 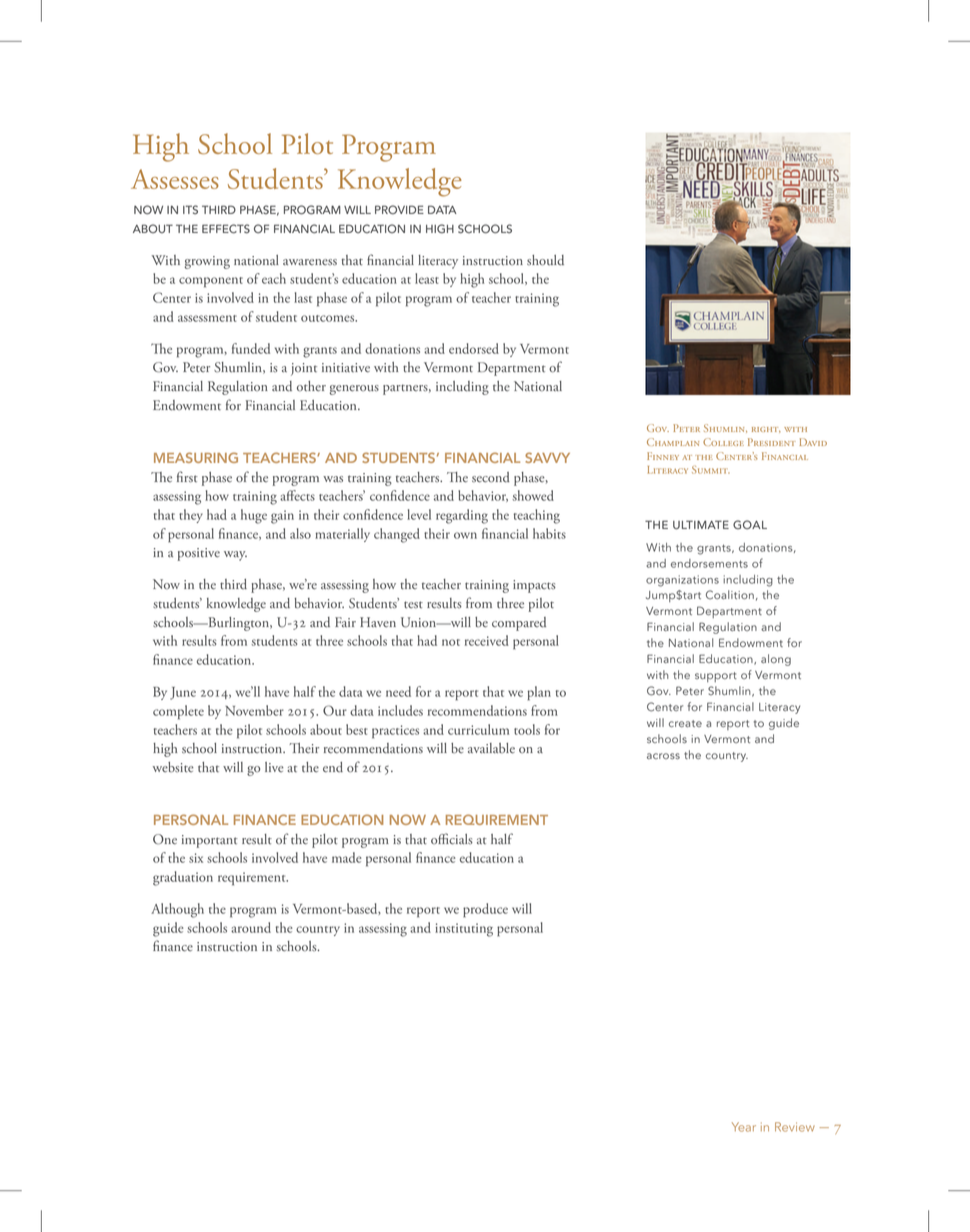 I want to click on should, so click(x=545, y=260).
